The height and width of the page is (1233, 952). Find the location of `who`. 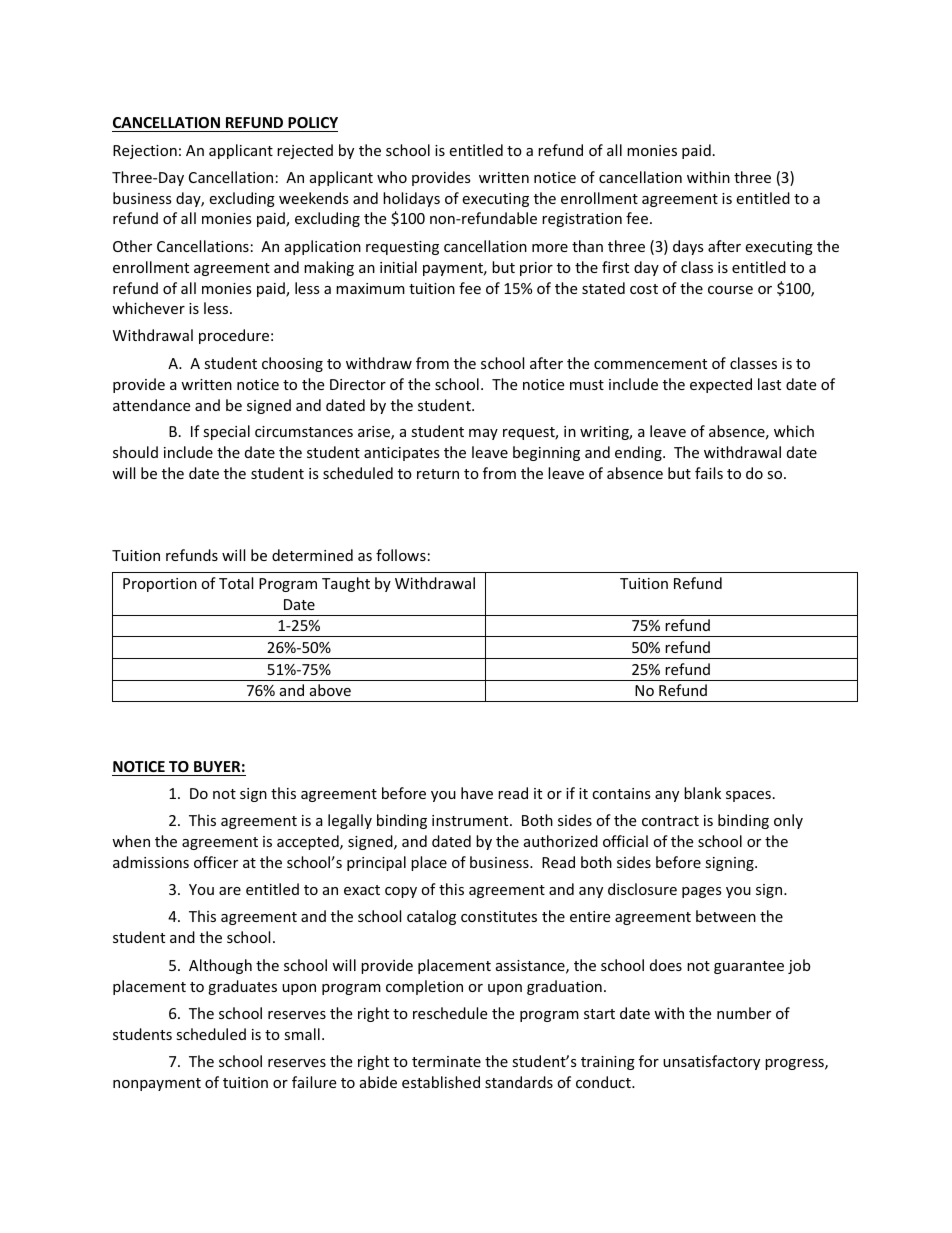

who is located at coordinates (392, 177).
